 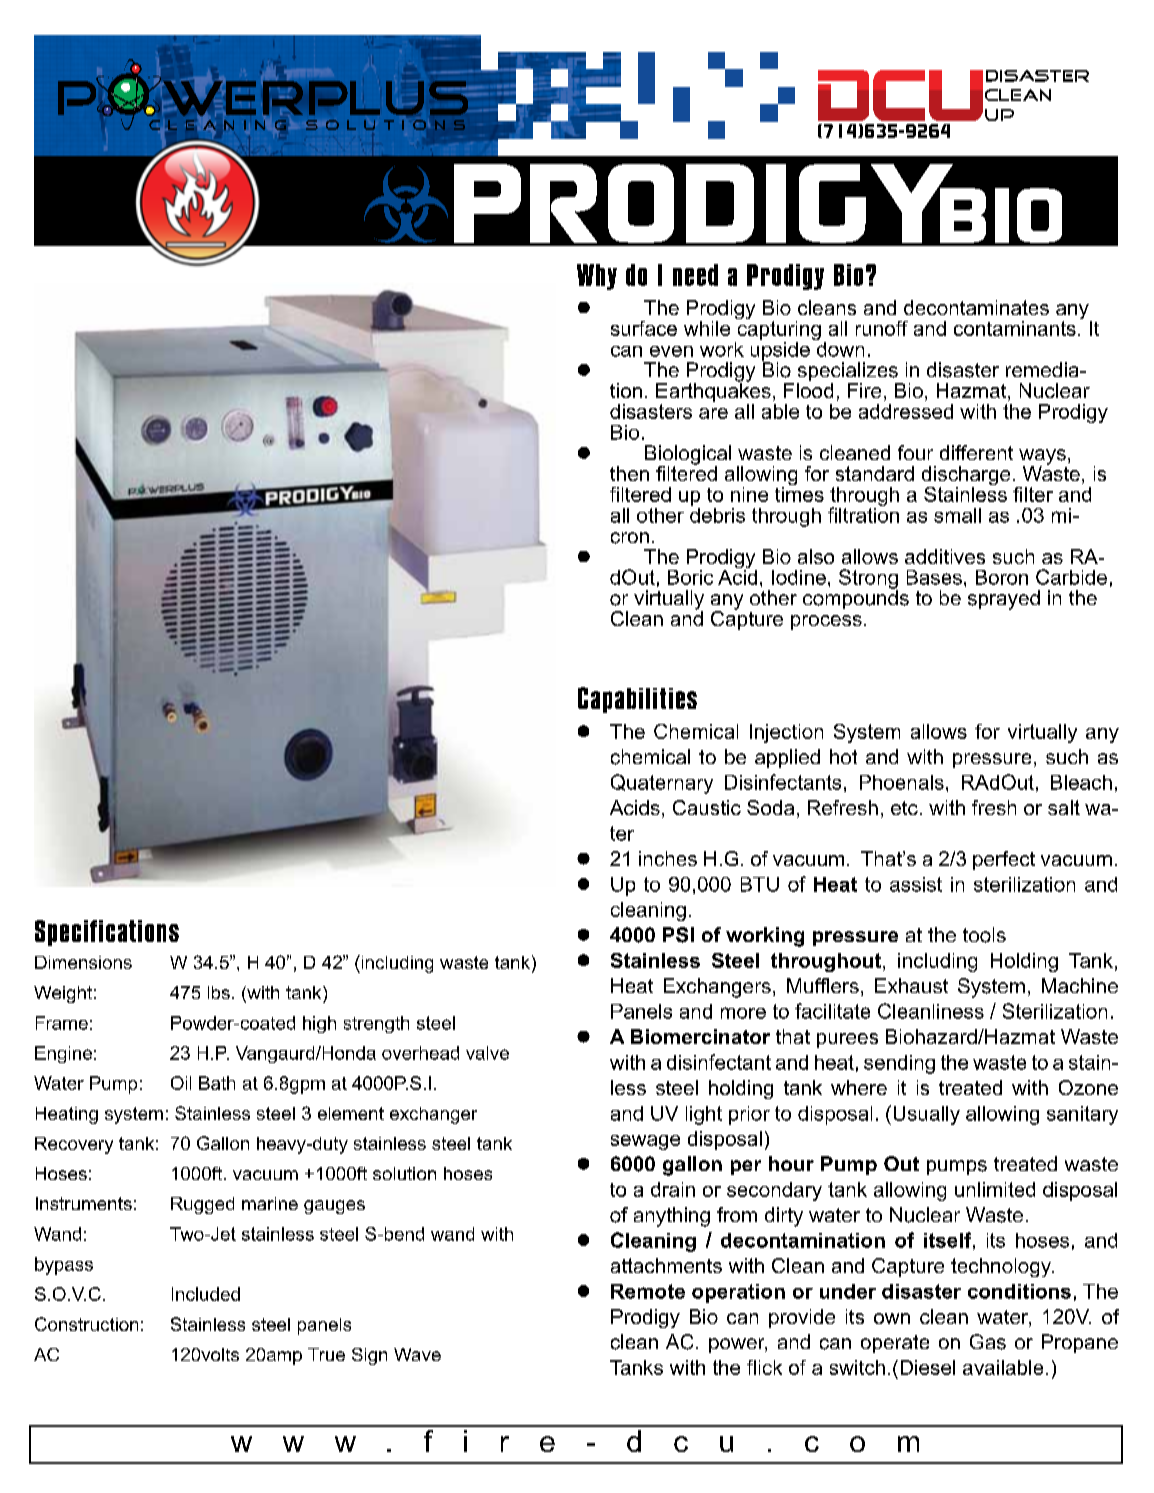 What do you see at coordinates (1004, 600) in the document?
I see `sprayed` at bounding box center [1004, 600].
